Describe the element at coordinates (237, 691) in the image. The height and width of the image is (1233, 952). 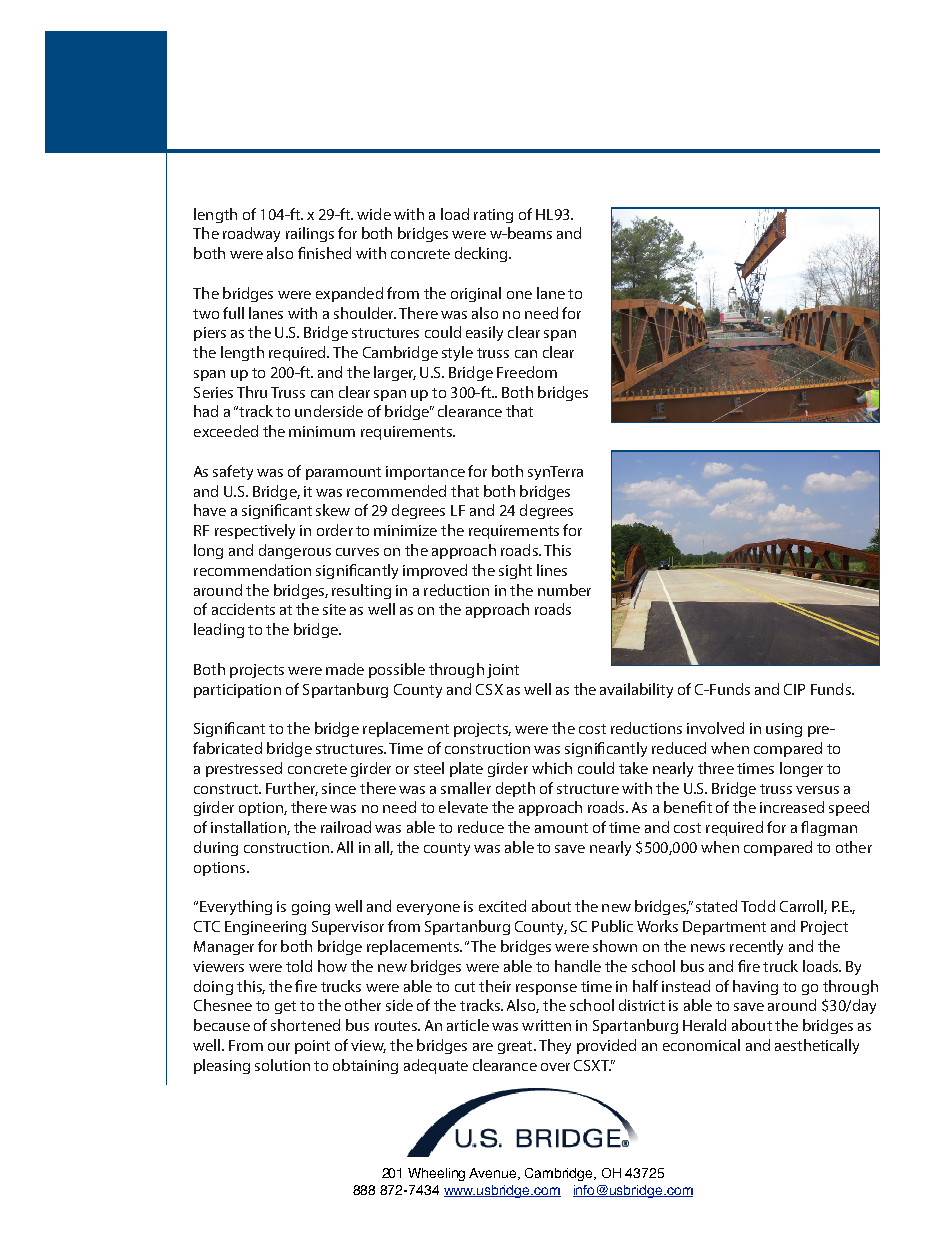
I see `participation` at that location.
